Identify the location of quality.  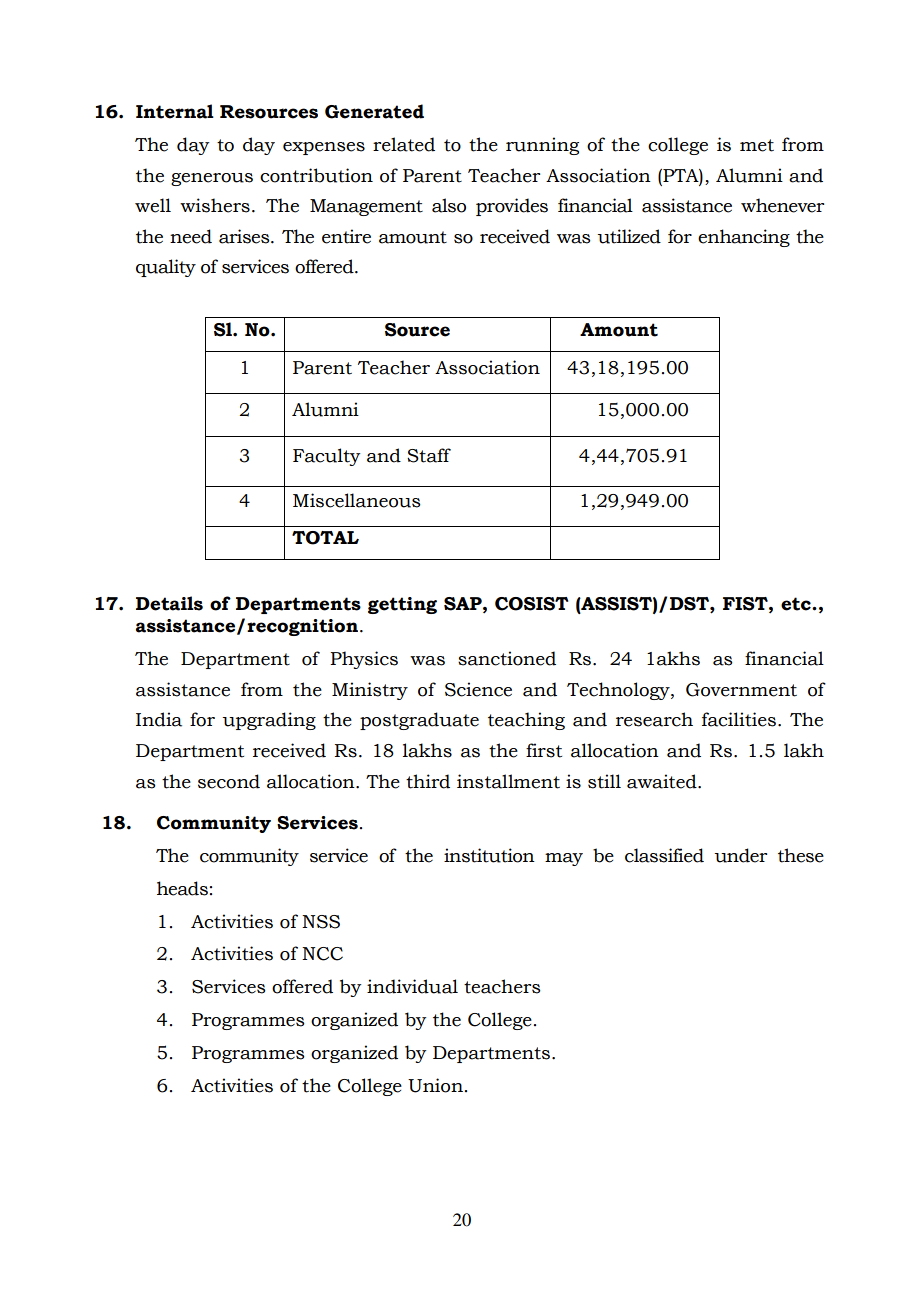
(166, 268).
